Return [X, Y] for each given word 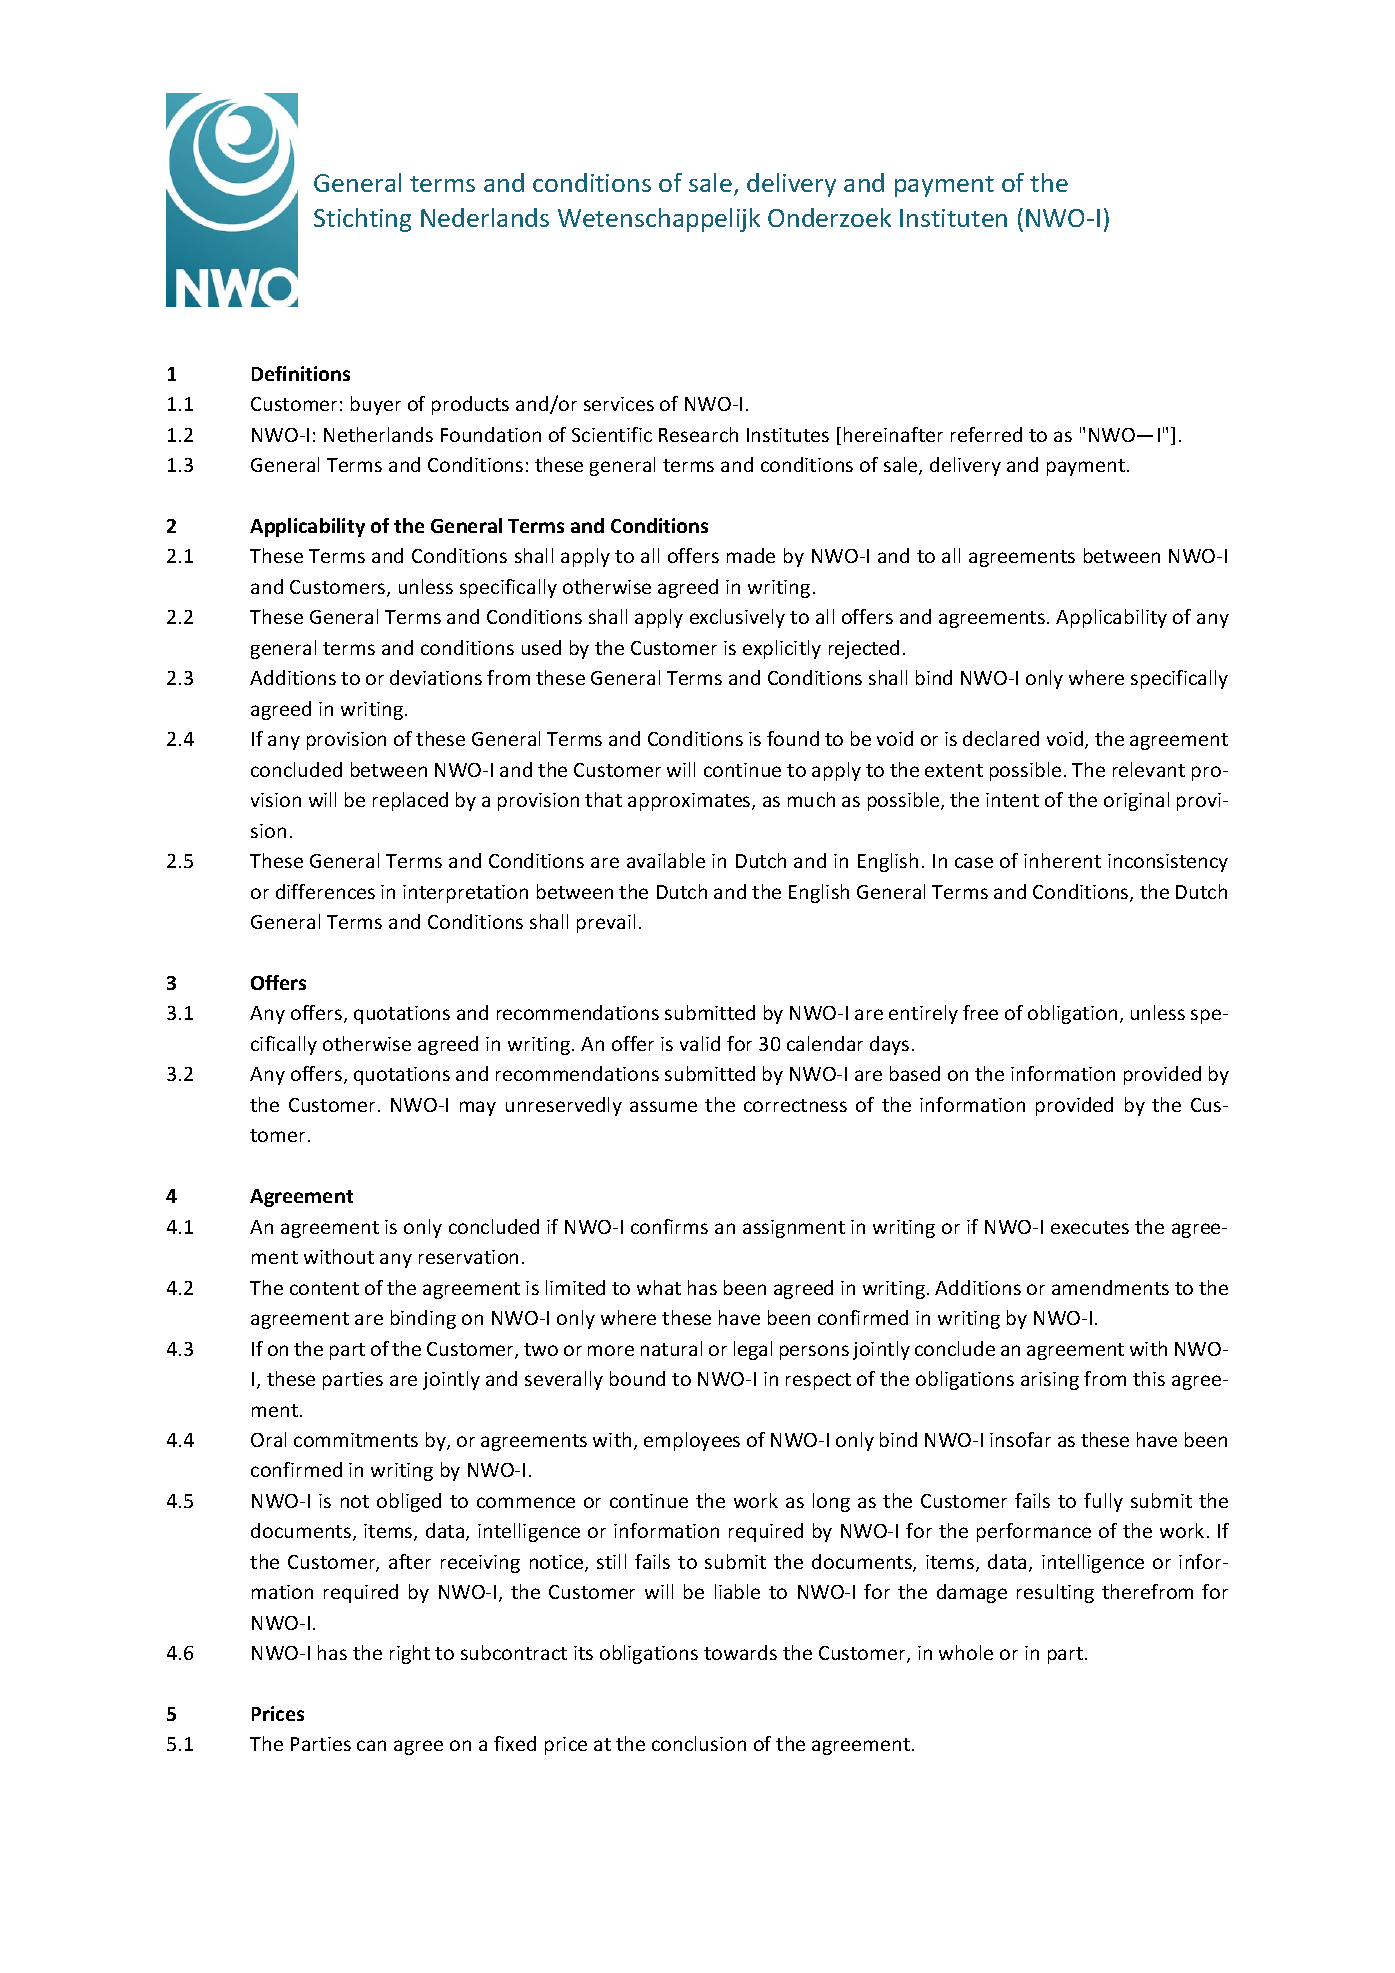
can [371, 1745]
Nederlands [485, 217]
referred [986, 434]
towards [740, 1652]
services [619, 404]
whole [966, 1652]
